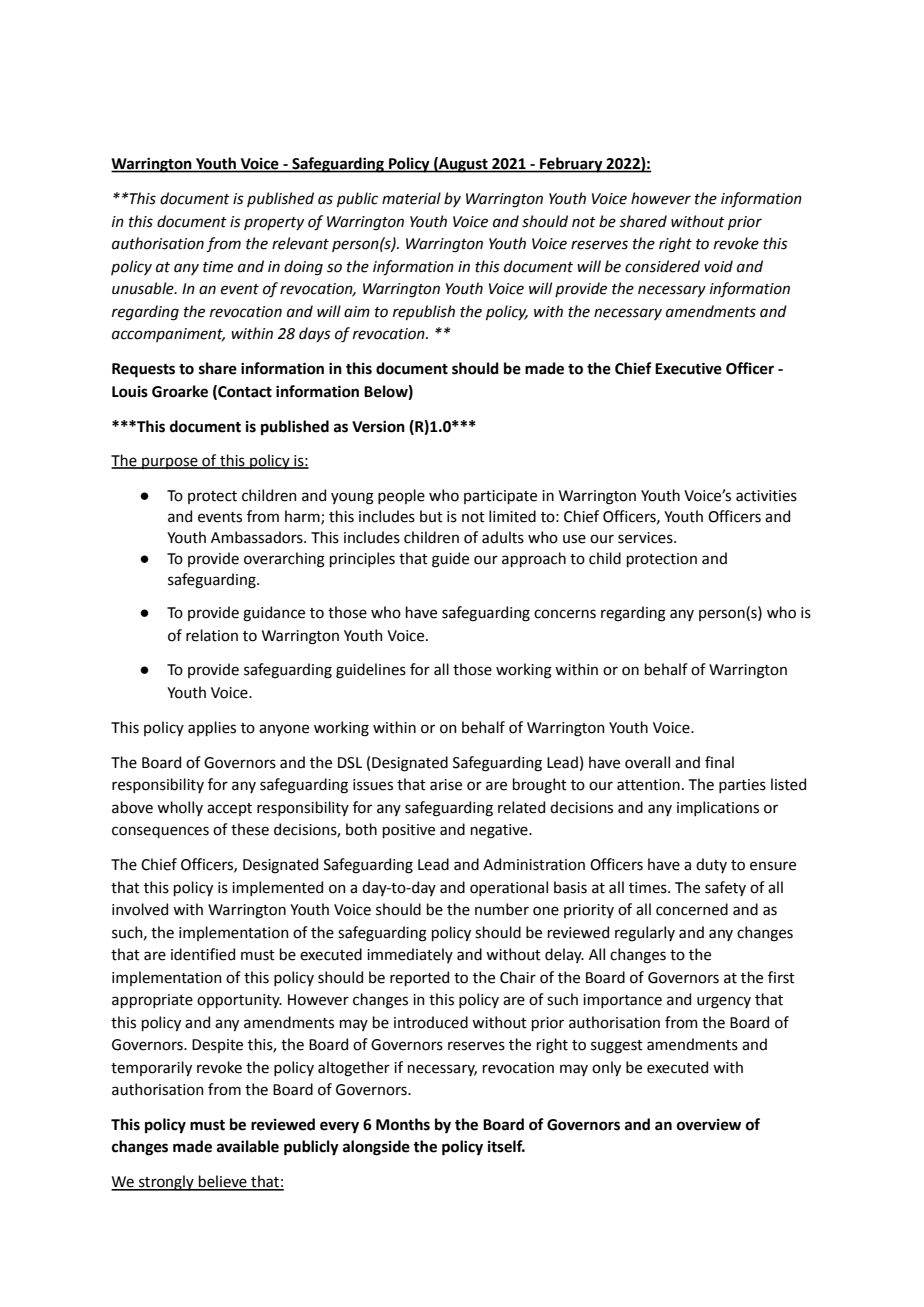  What do you see at coordinates (719, 762) in the screenshot?
I see `final` at bounding box center [719, 762].
